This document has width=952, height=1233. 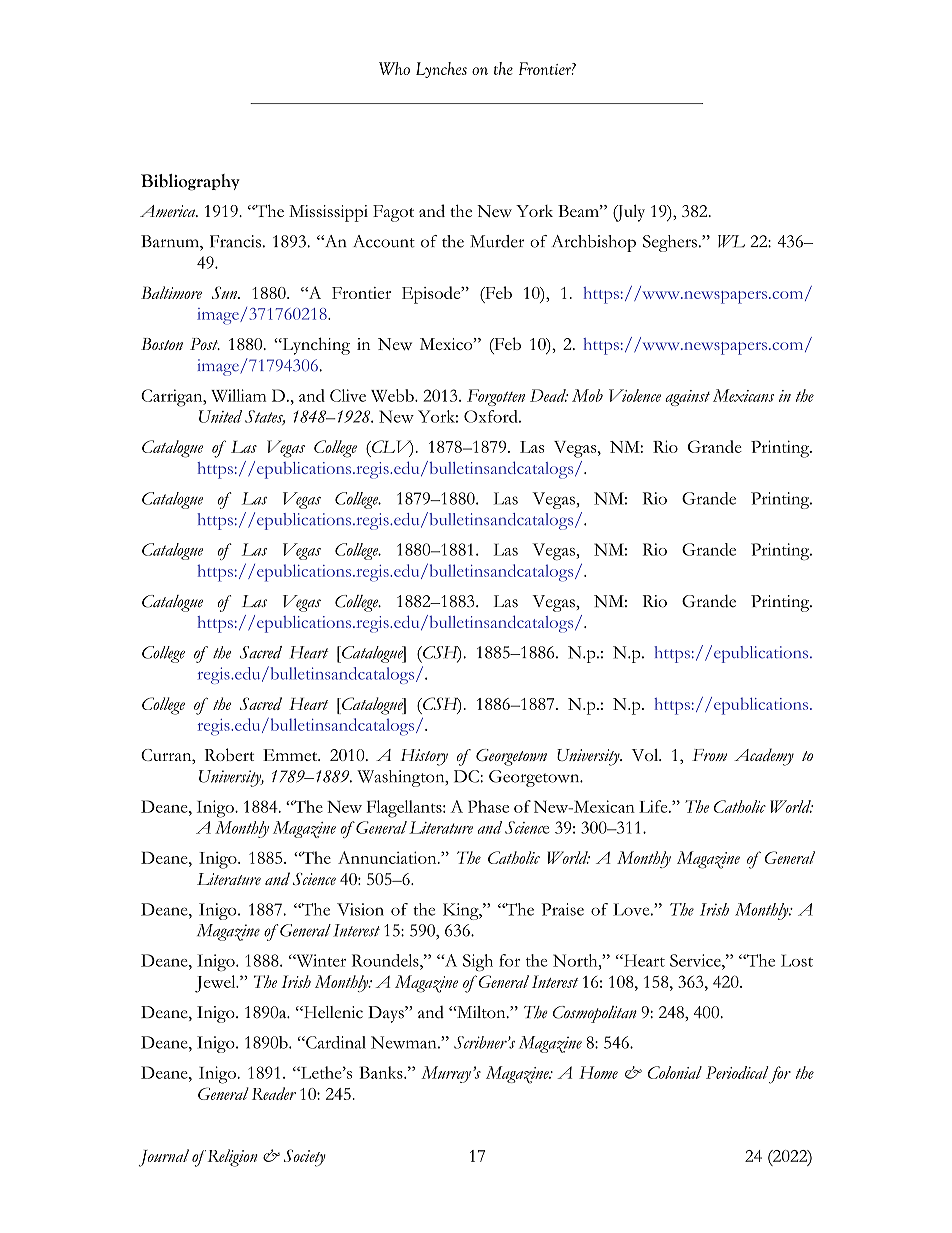 I want to click on Phase, so click(x=488, y=806).
